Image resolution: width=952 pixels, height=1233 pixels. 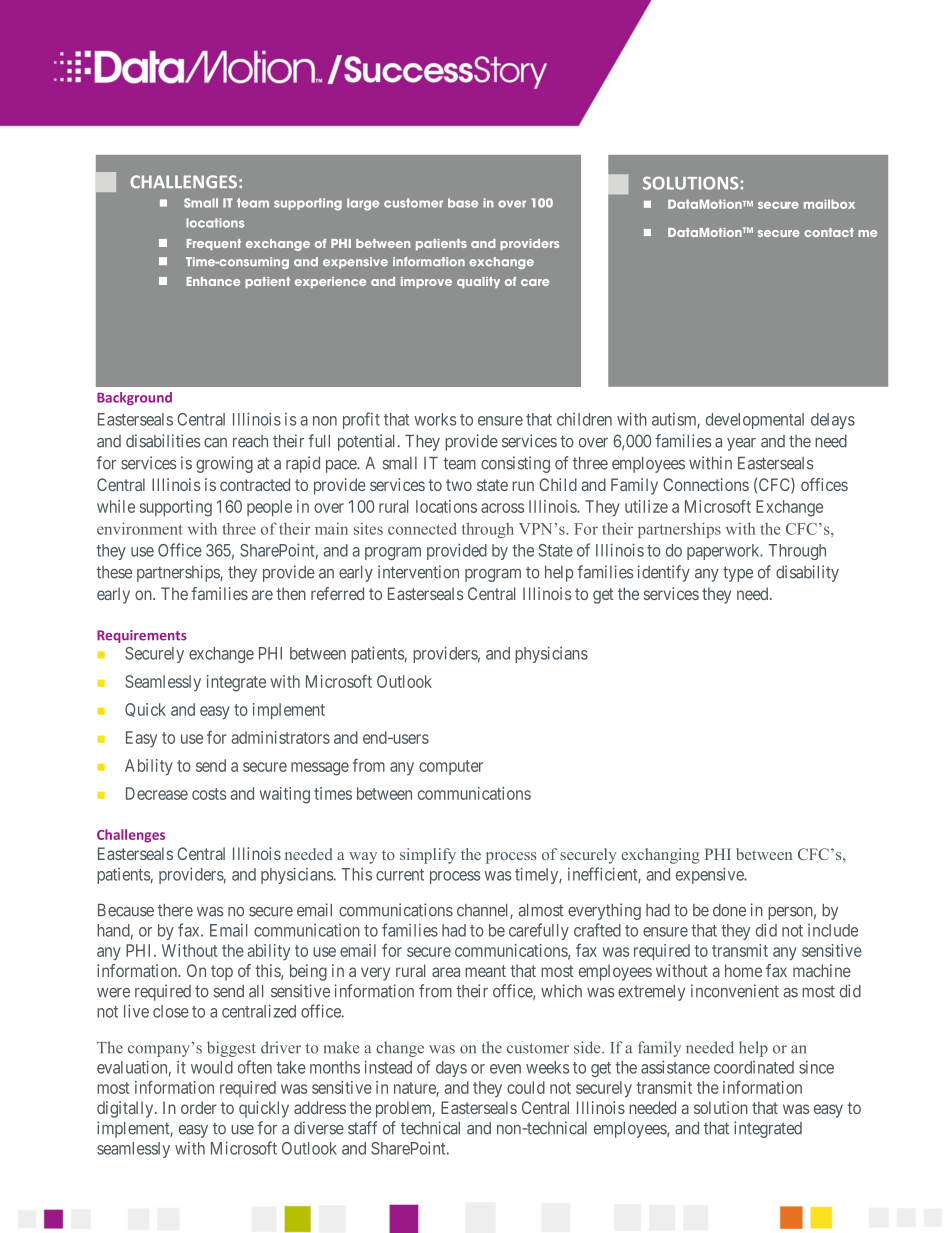 I want to click on days, so click(x=451, y=1069).
